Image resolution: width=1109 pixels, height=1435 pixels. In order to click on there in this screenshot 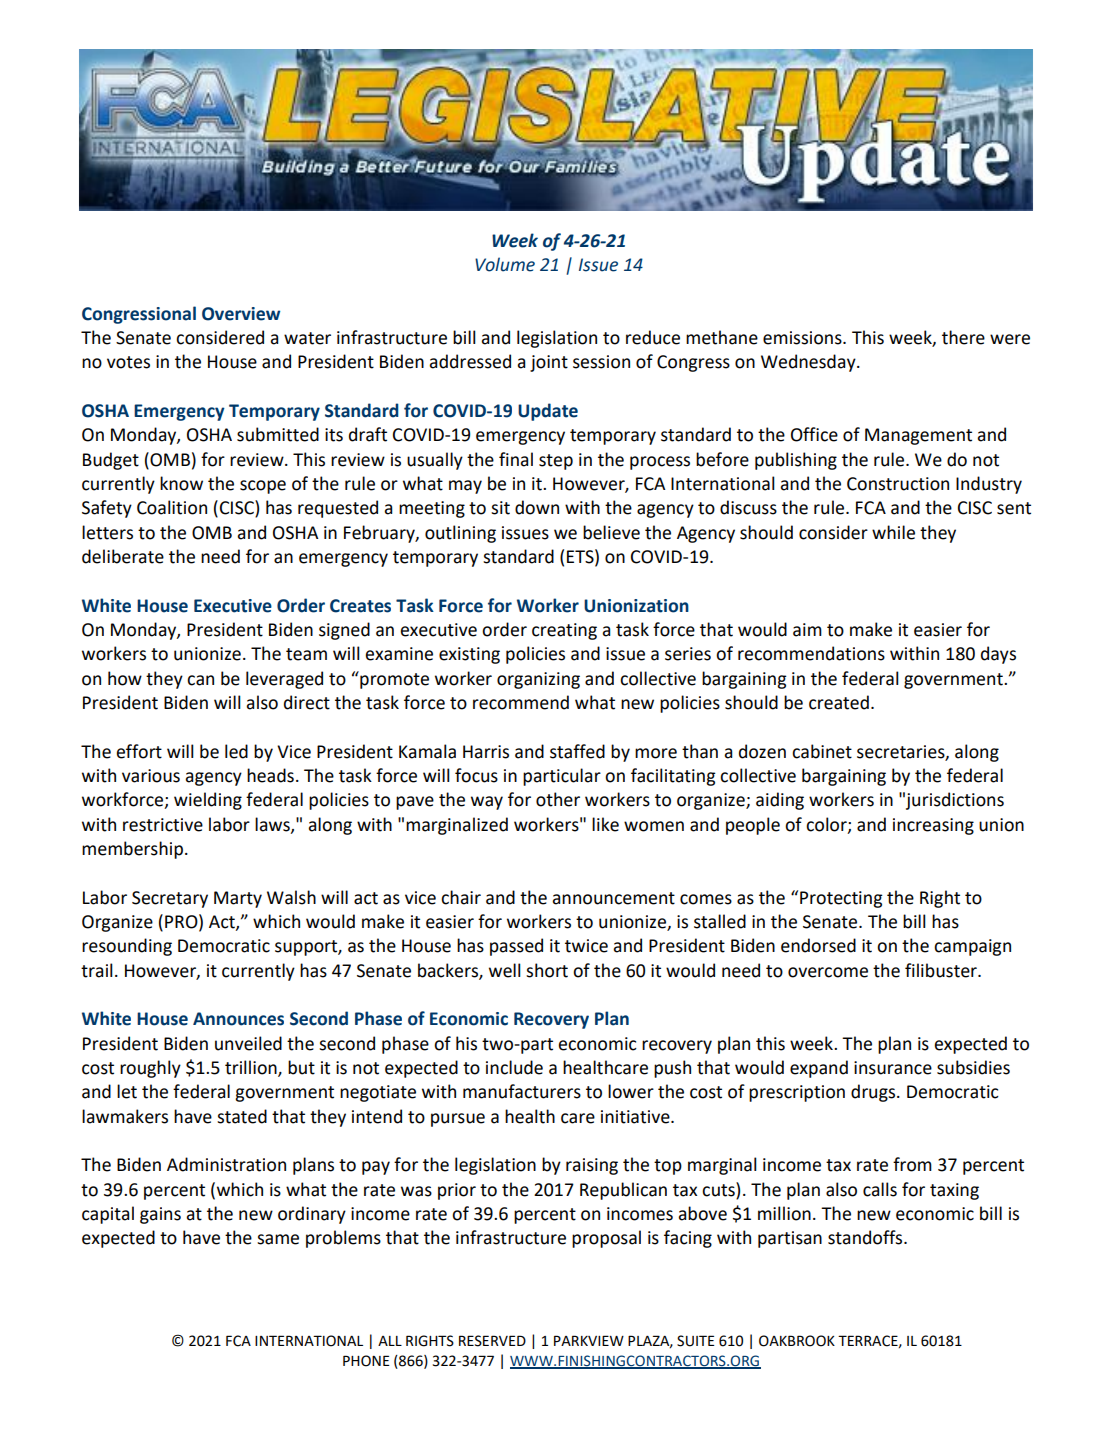, I will do `click(963, 337)`.
